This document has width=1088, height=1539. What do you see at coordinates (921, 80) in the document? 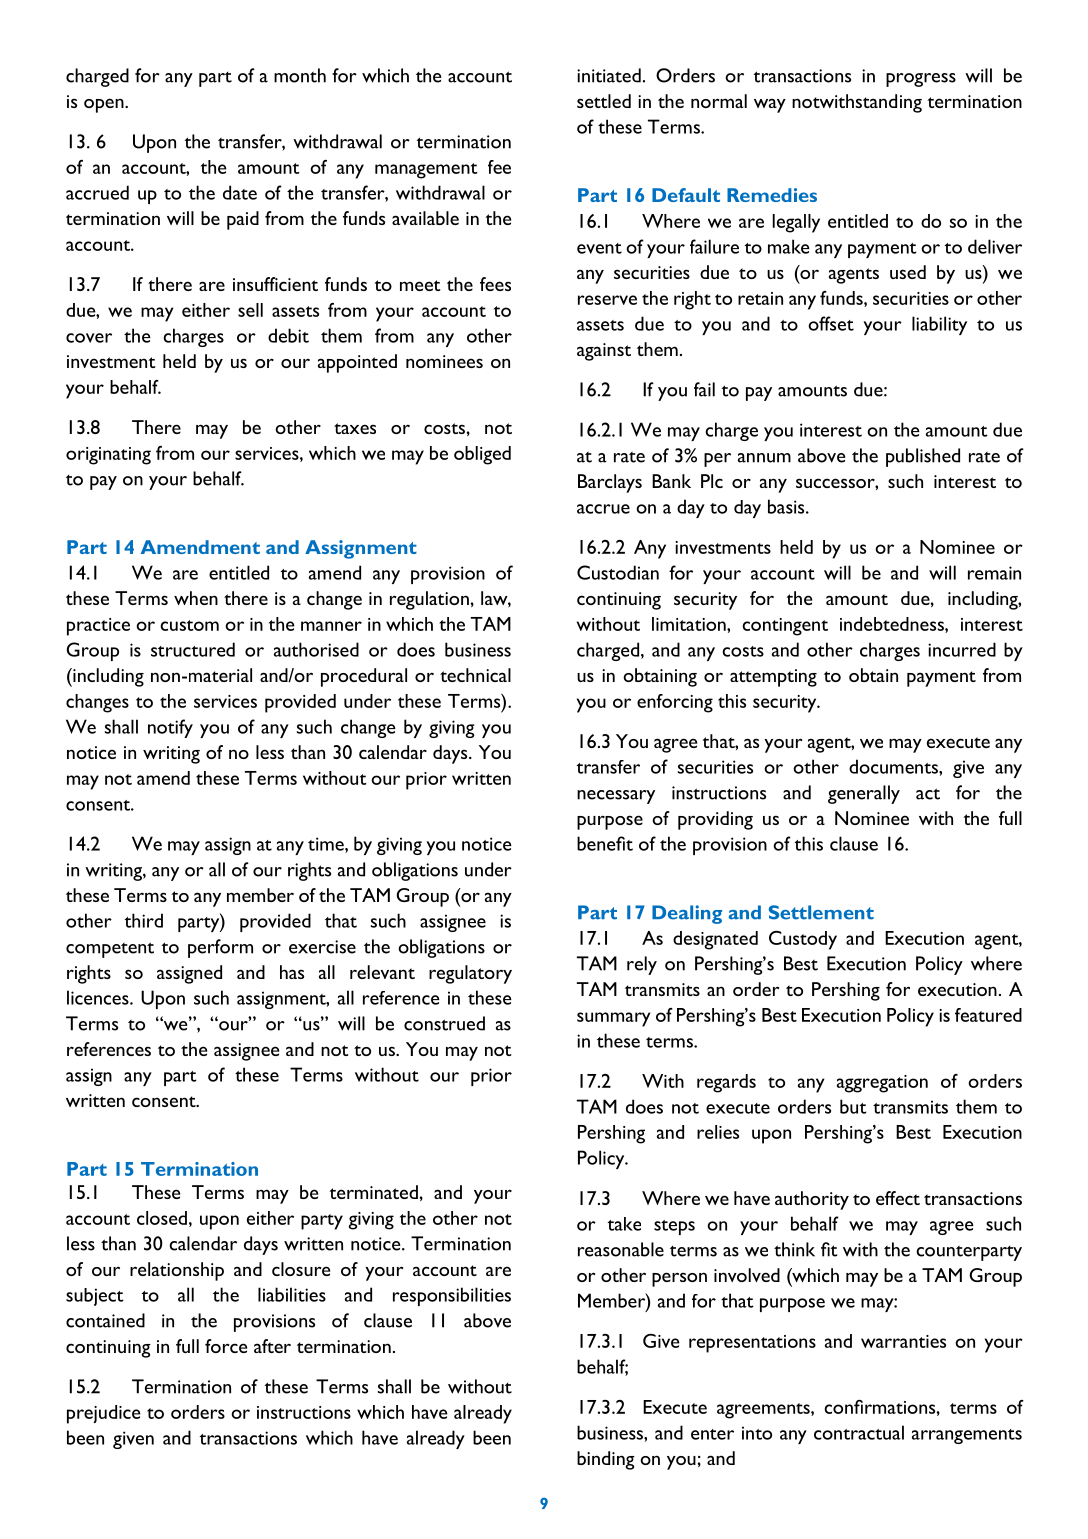
I see `progress` at bounding box center [921, 80].
